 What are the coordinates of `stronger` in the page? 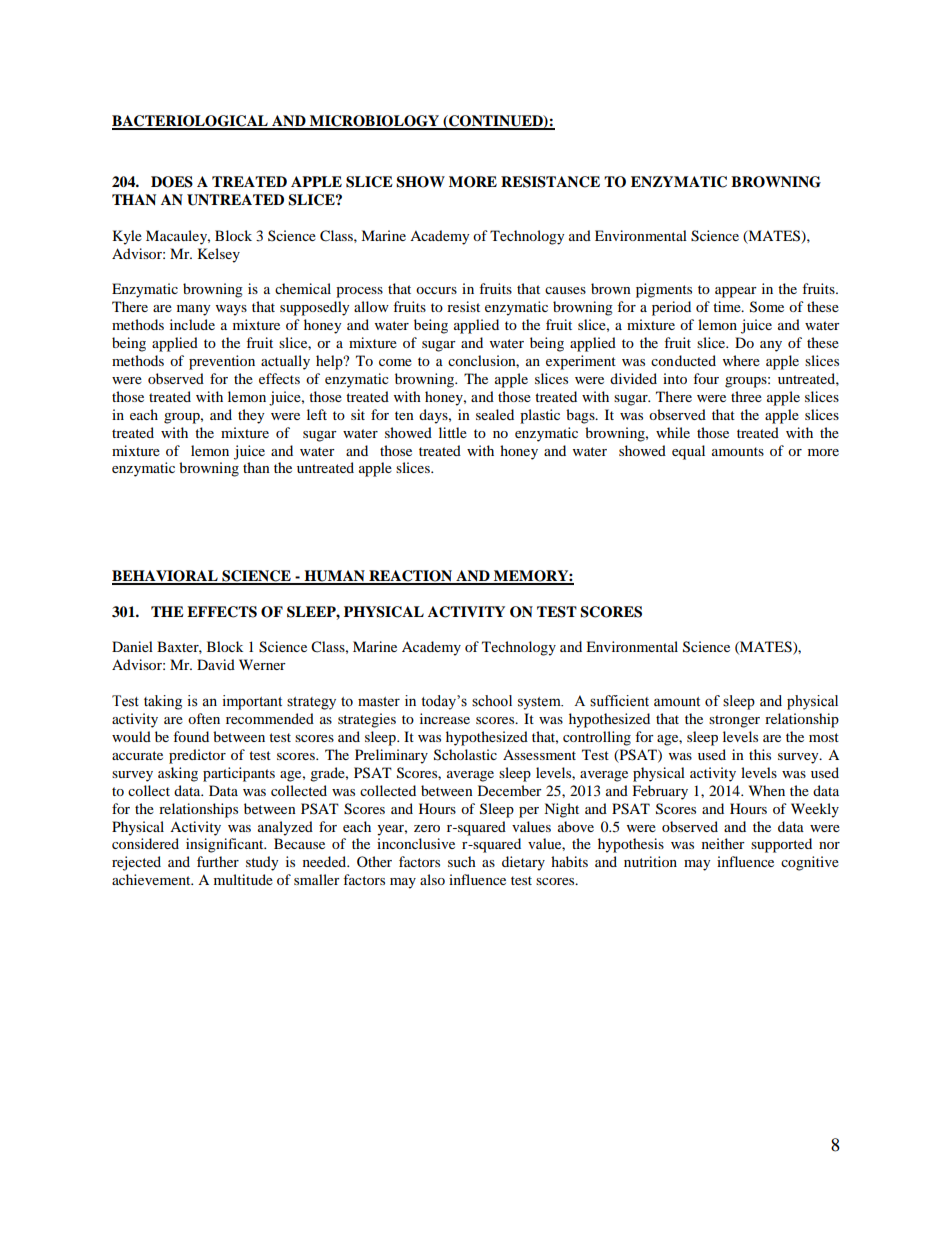 It's located at (734, 721).
